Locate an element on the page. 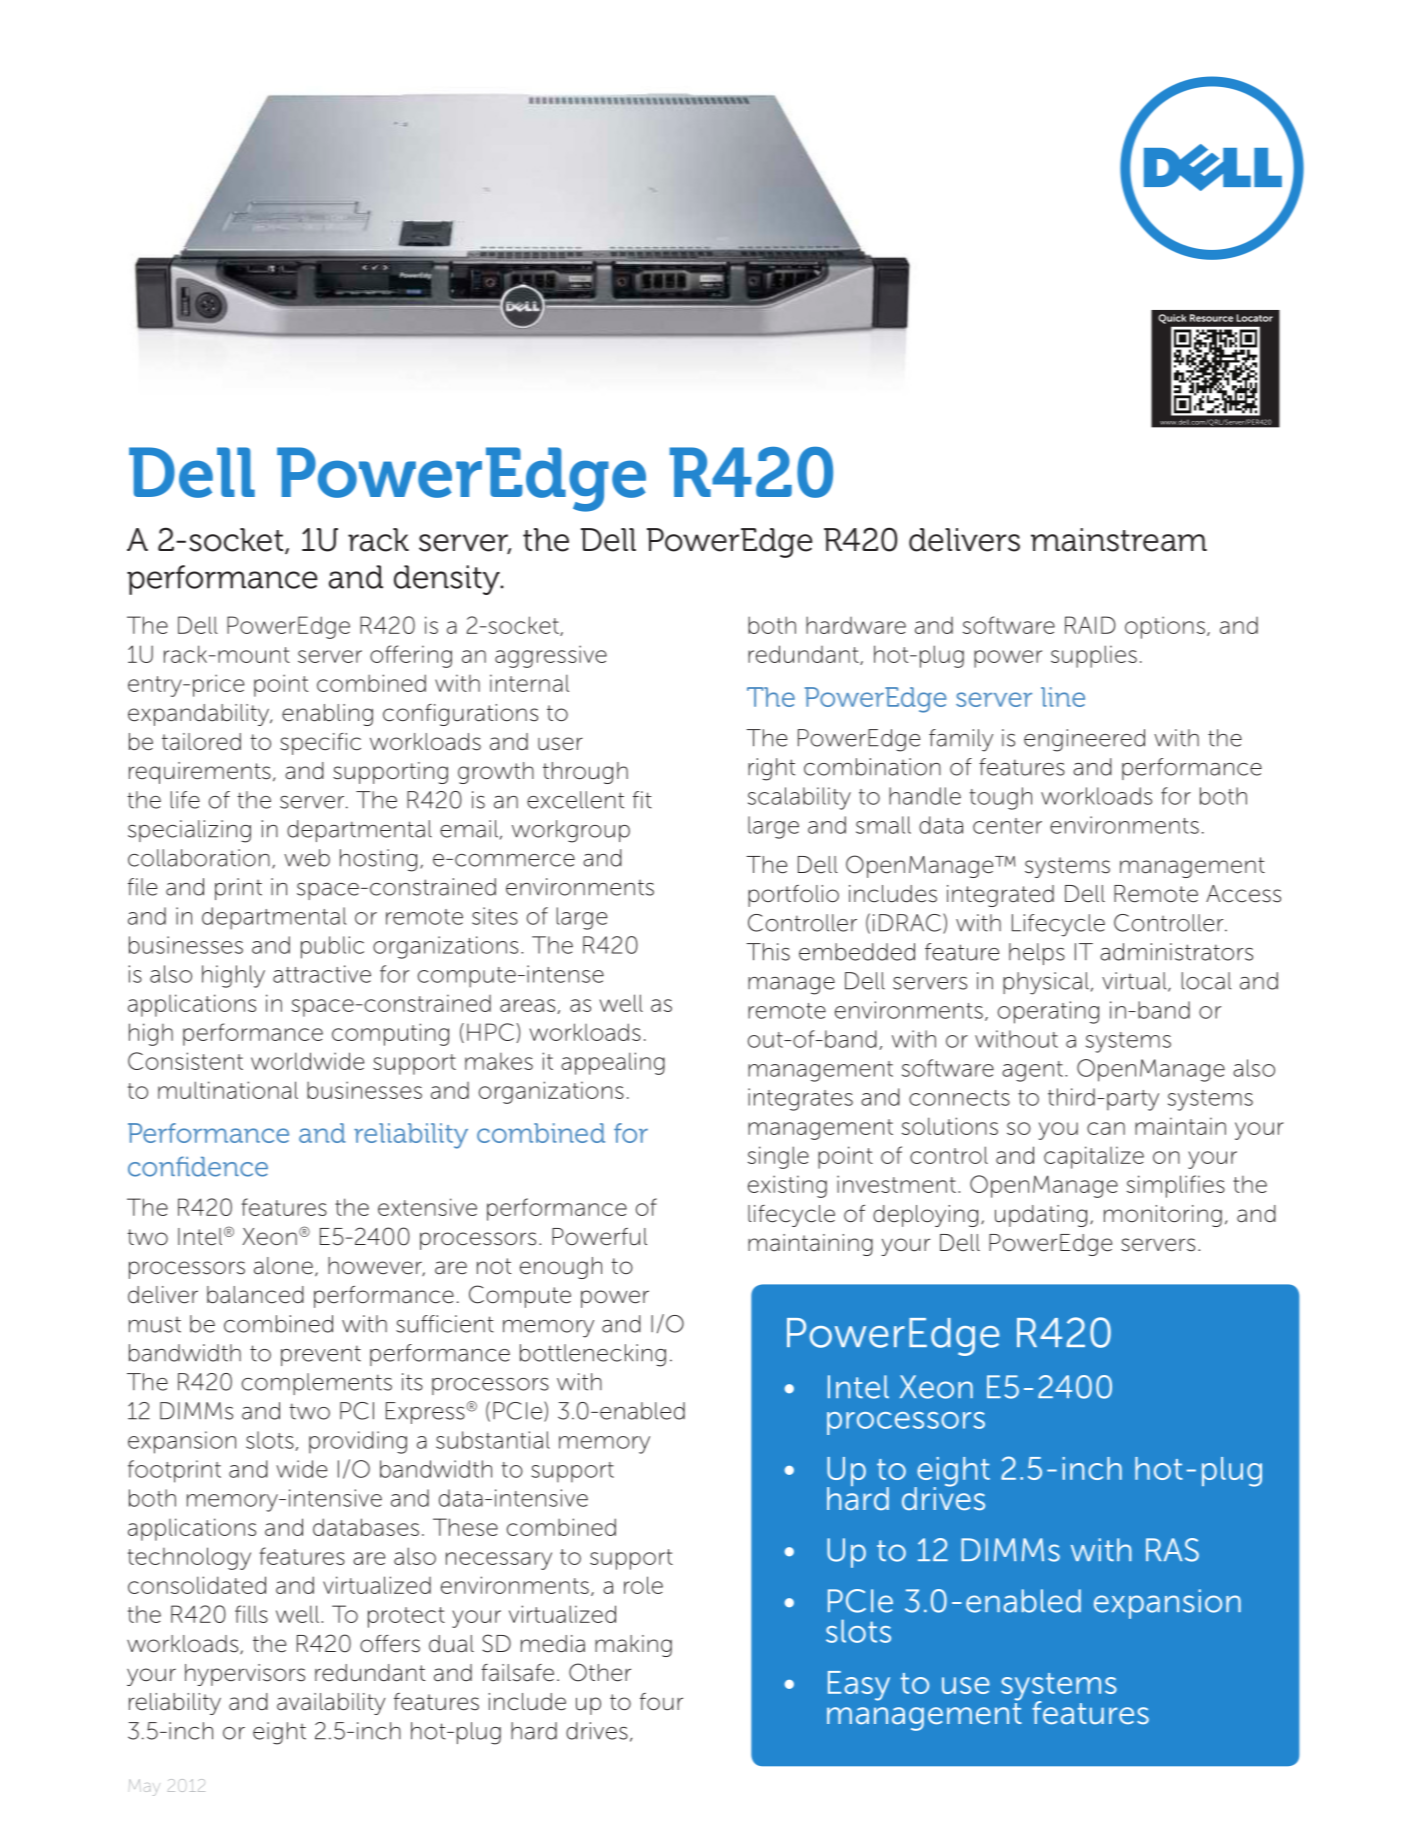 The height and width of the image is (1842, 1423). four is located at coordinates (661, 1702).
